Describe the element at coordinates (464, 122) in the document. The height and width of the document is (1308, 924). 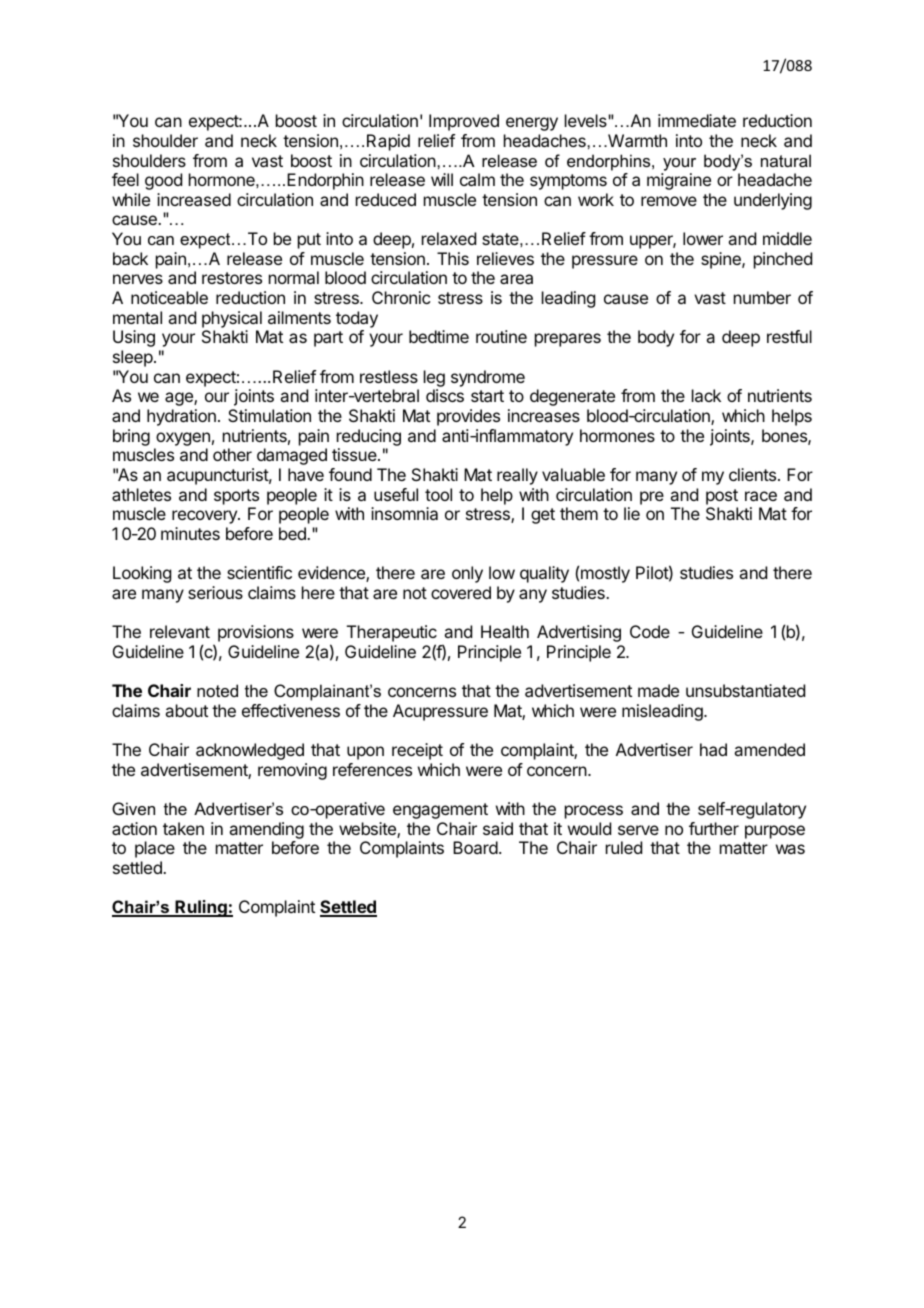
I see `Improved` at that location.
